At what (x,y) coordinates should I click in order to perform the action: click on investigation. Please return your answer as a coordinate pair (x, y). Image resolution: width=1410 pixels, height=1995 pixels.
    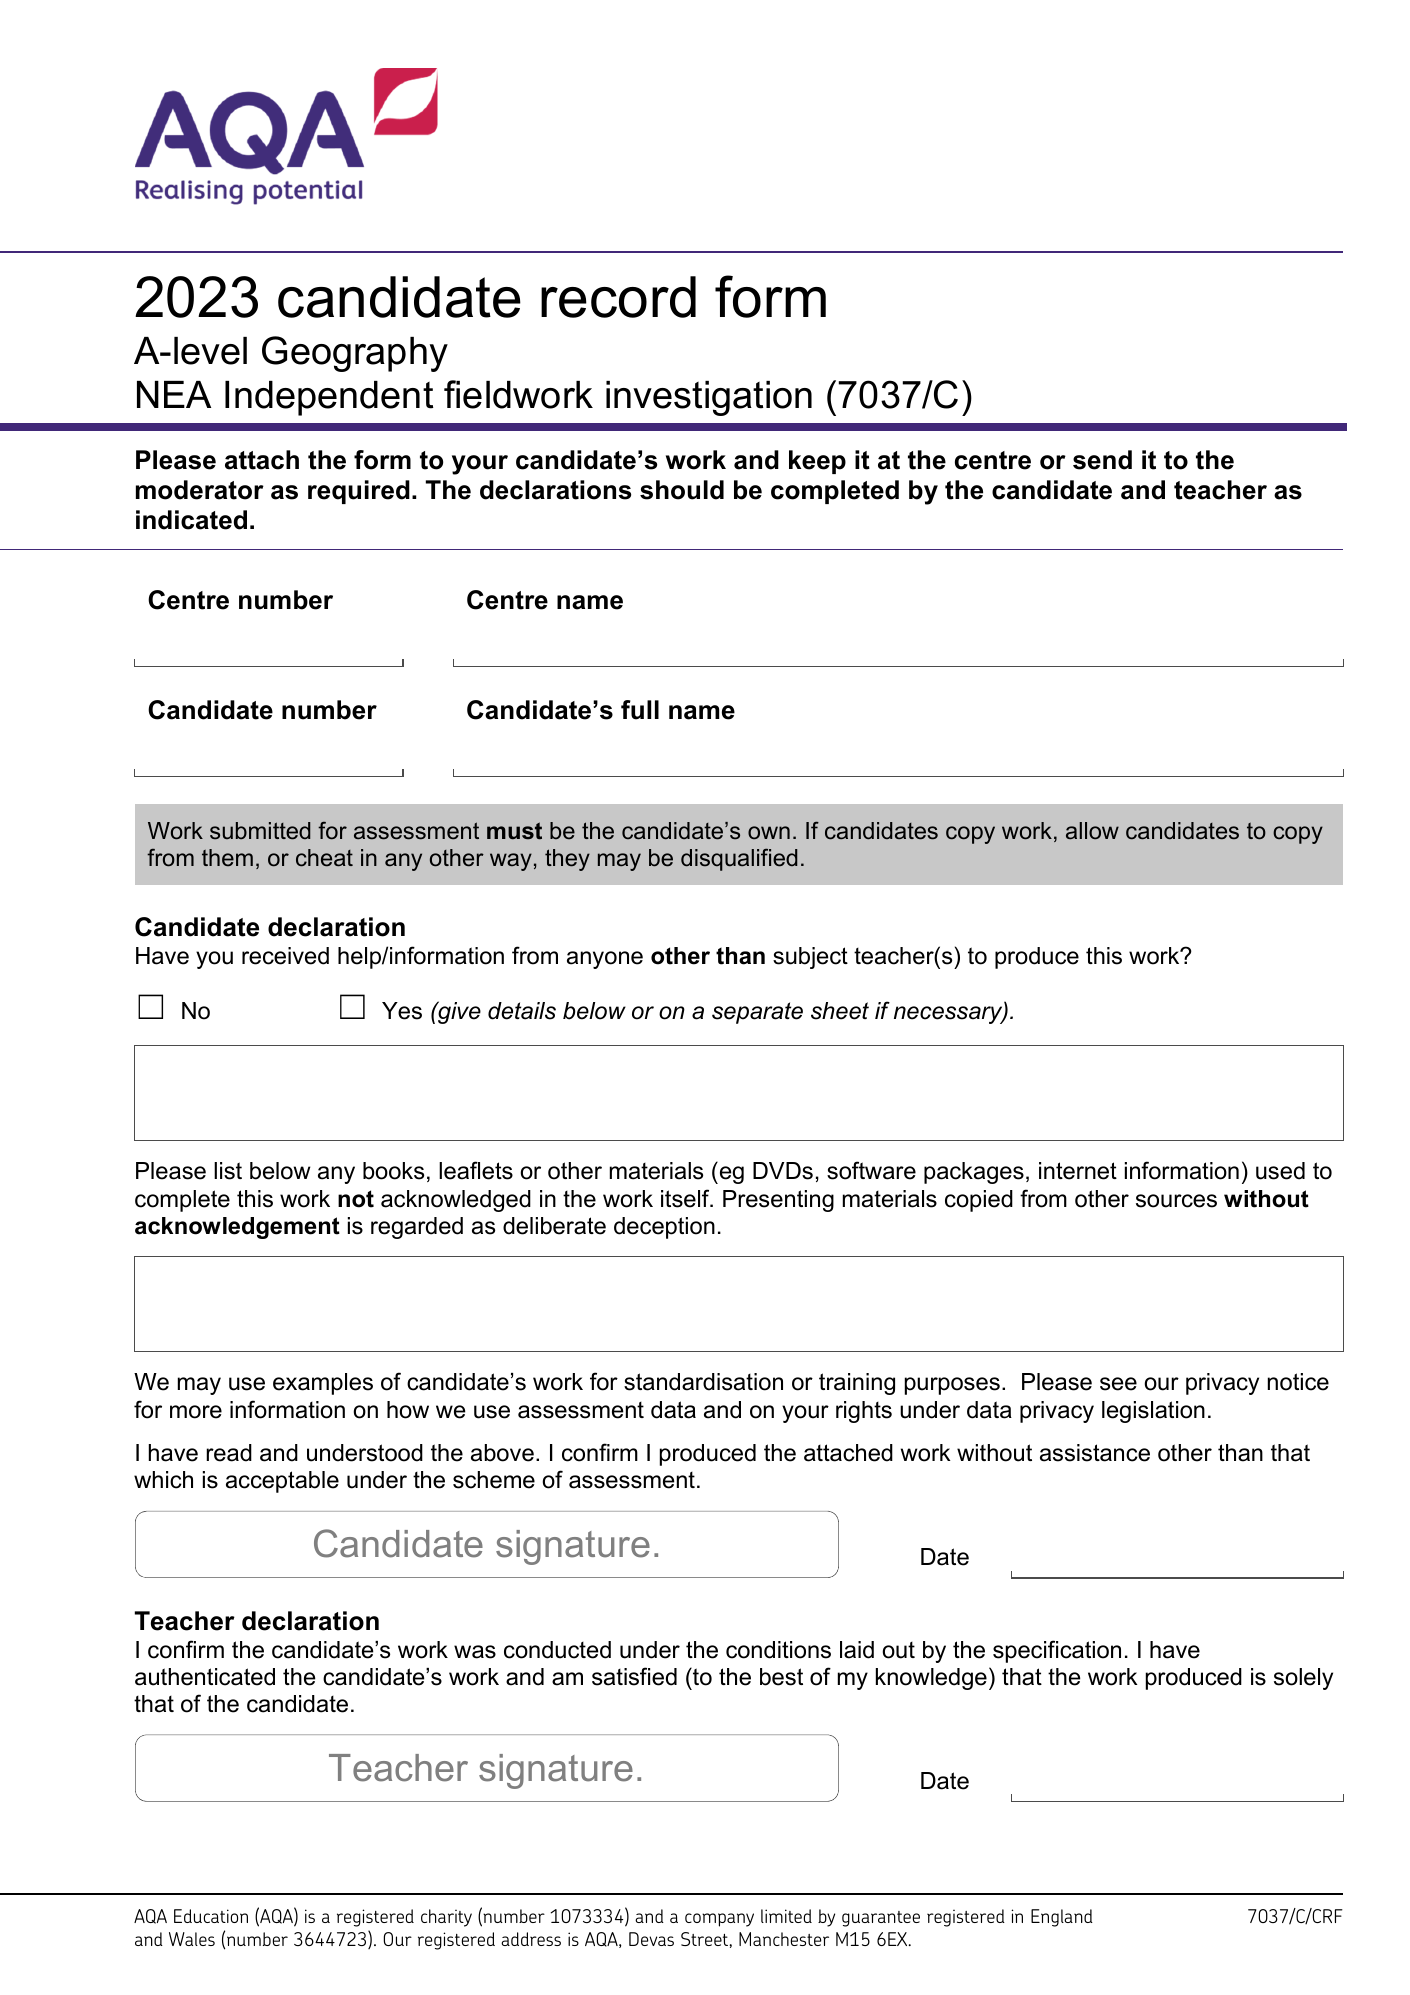
    Looking at the image, I should click on (709, 398).
